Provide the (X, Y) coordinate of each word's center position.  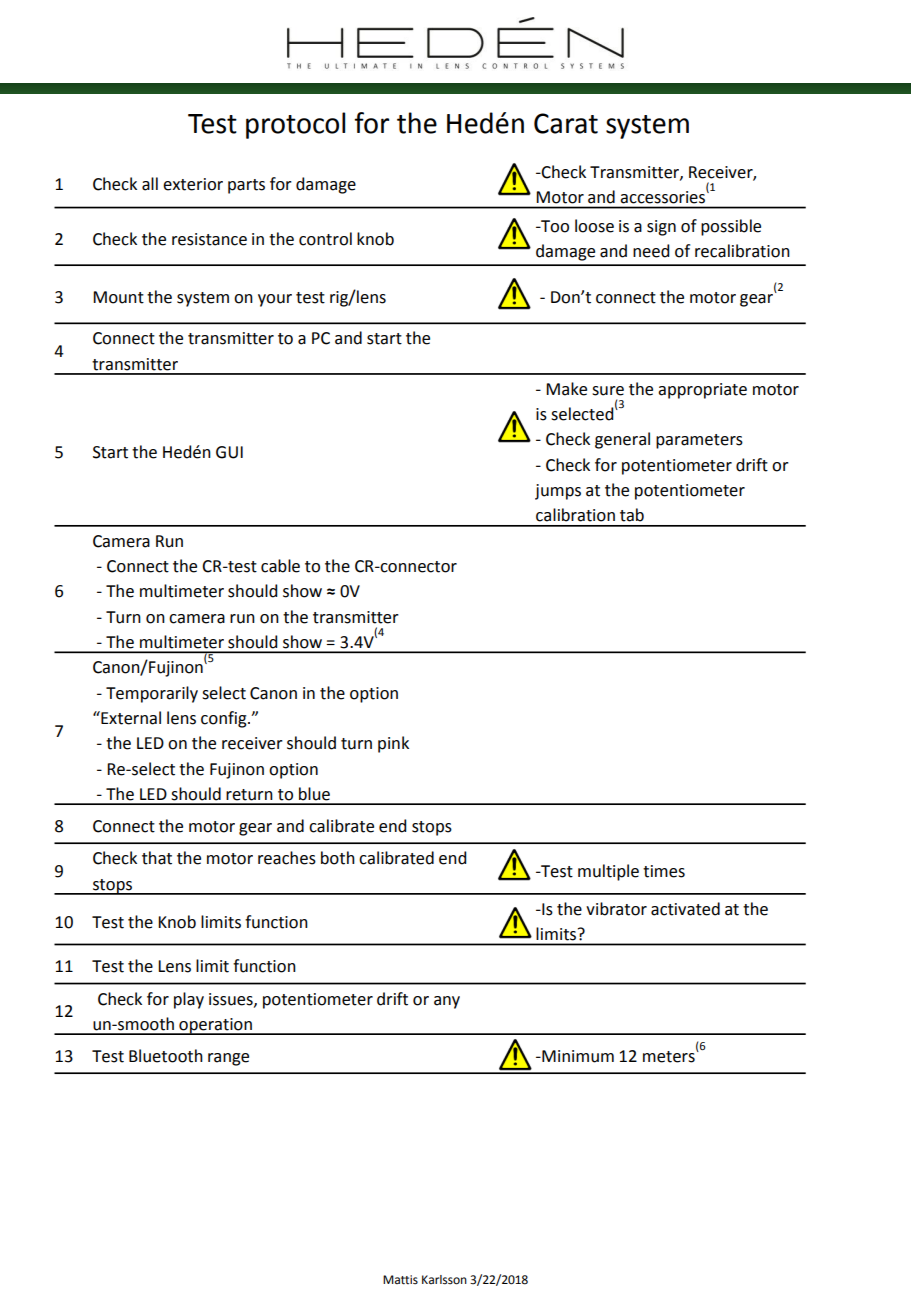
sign (661, 228)
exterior (193, 184)
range (228, 1059)
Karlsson (444, 1280)
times (664, 871)
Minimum (577, 1056)
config (225, 719)
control (325, 239)
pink (393, 744)
